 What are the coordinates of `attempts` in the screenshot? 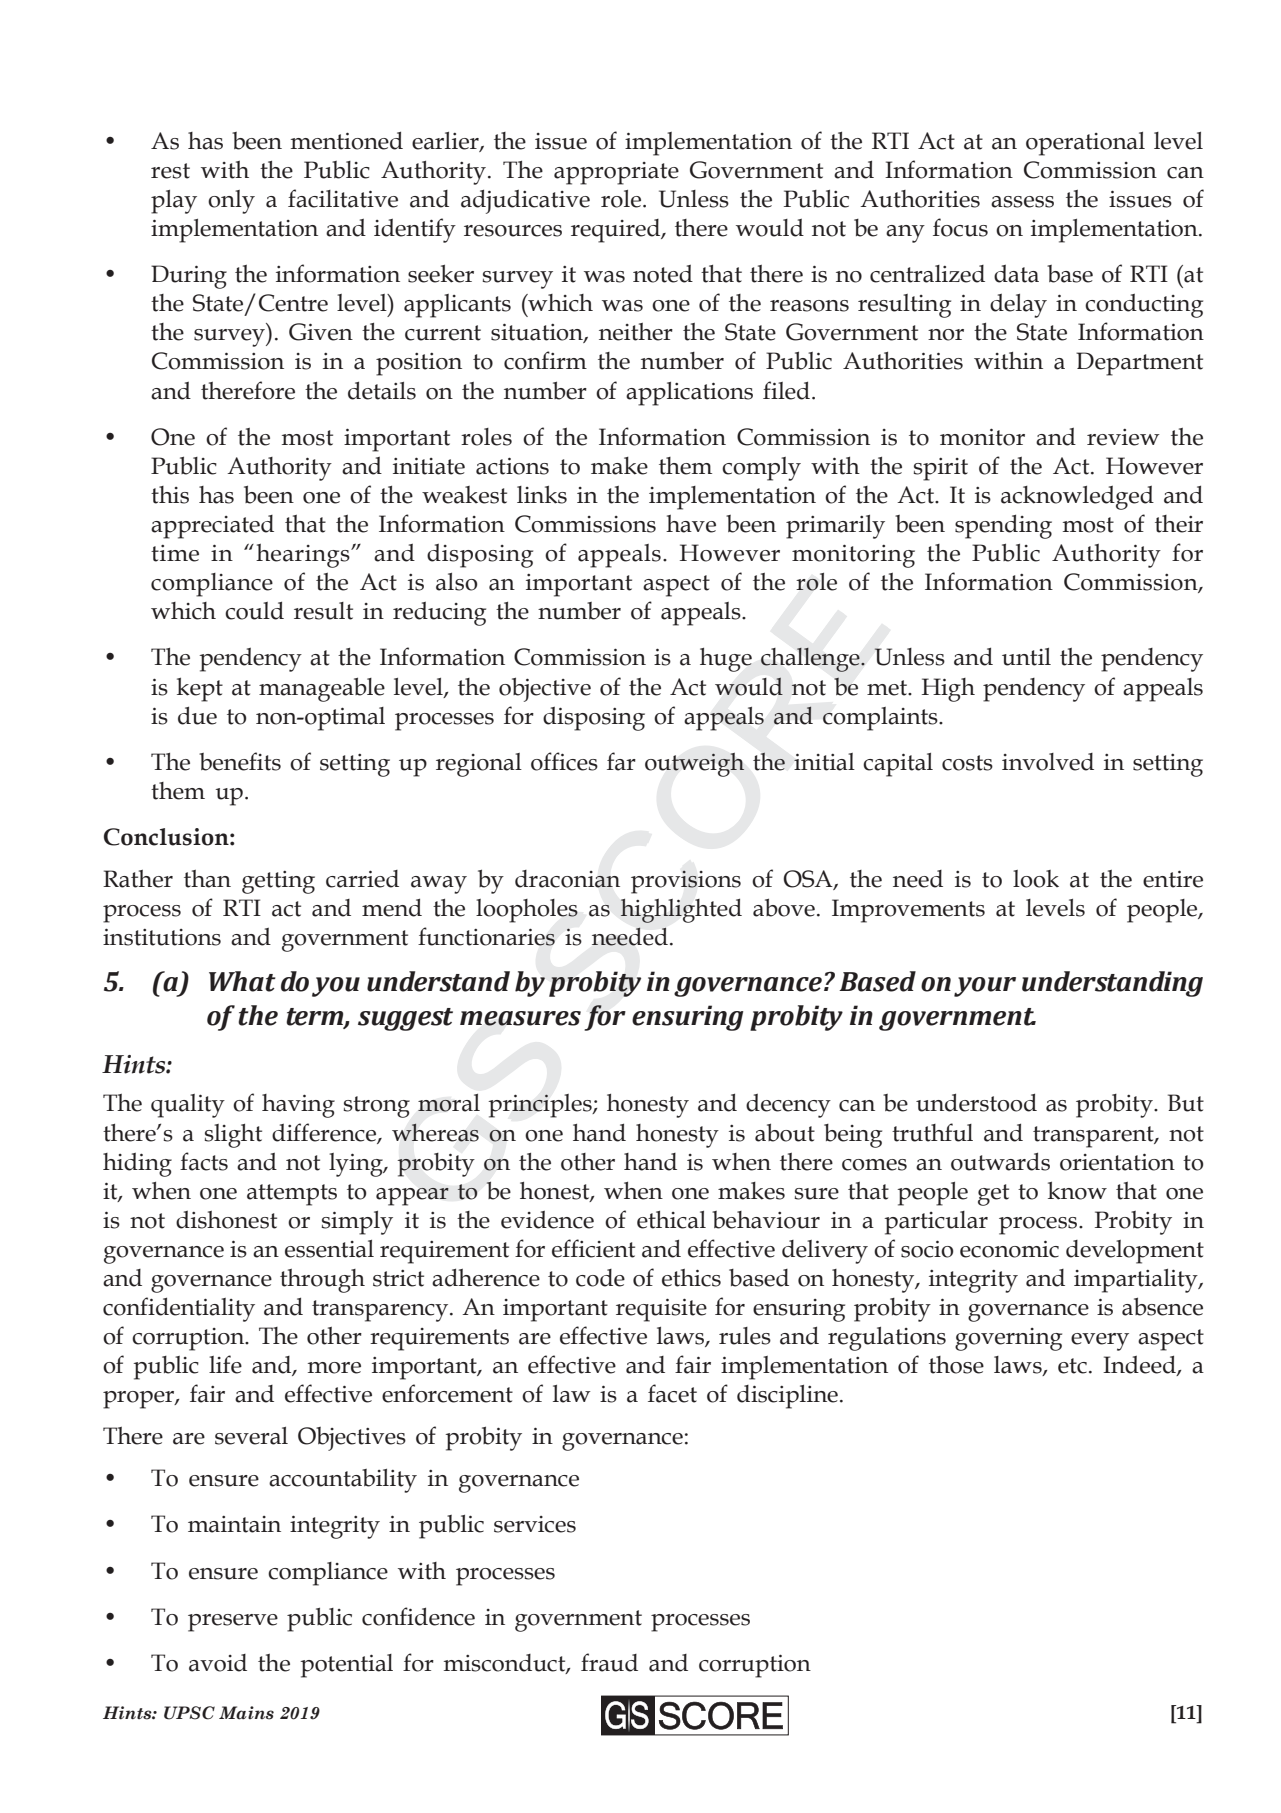 It's located at (292, 1195).
